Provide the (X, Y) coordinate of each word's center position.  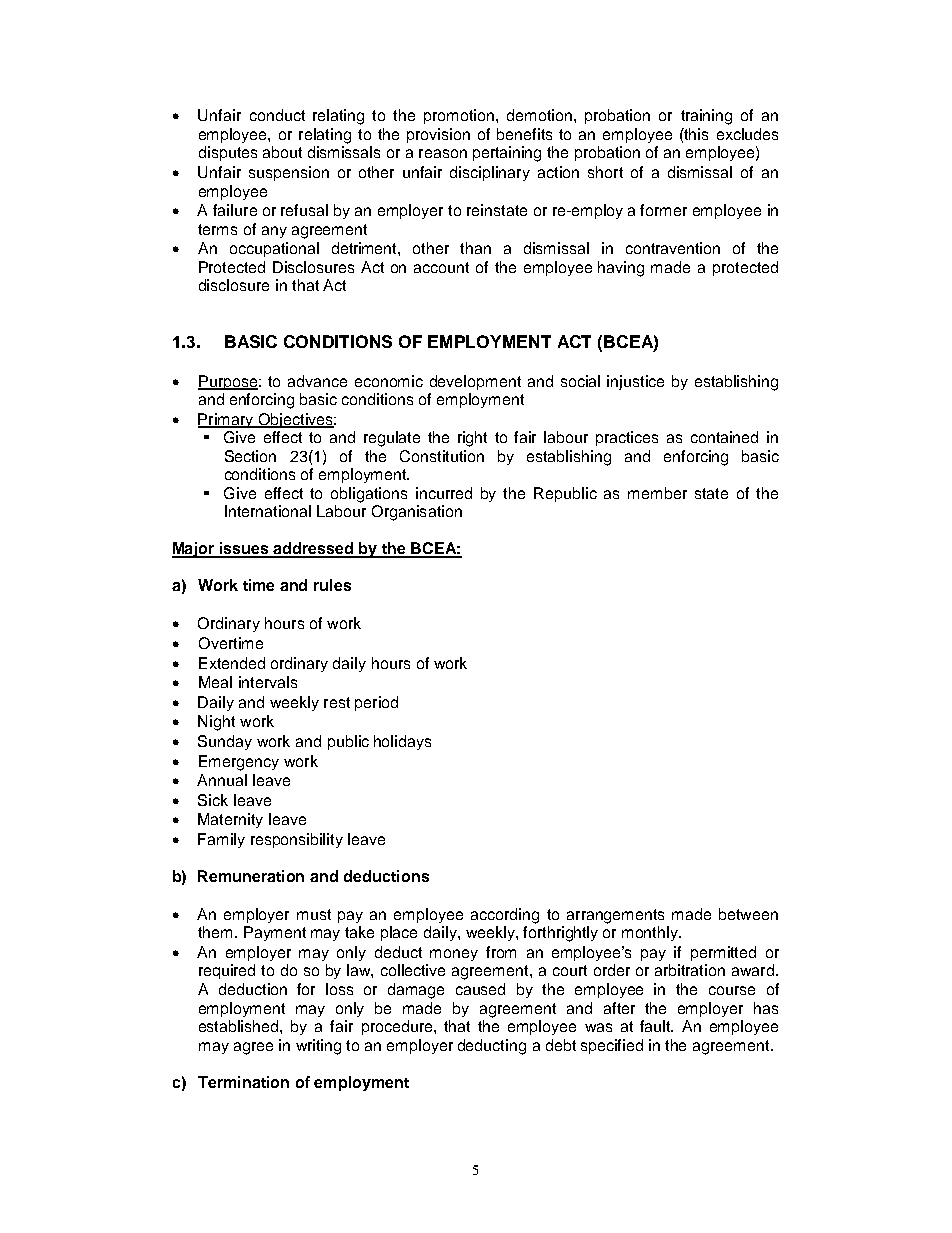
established (240, 1026)
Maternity (230, 820)
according (505, 916)
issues (244, 549)
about (282, 152)
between (748, 914)
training (706, 117)
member (657, 493)
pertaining (507, 154)
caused (480, 989)
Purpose (229, 382)
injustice (635, 382)
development (475, 382)
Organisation (417, 513)
